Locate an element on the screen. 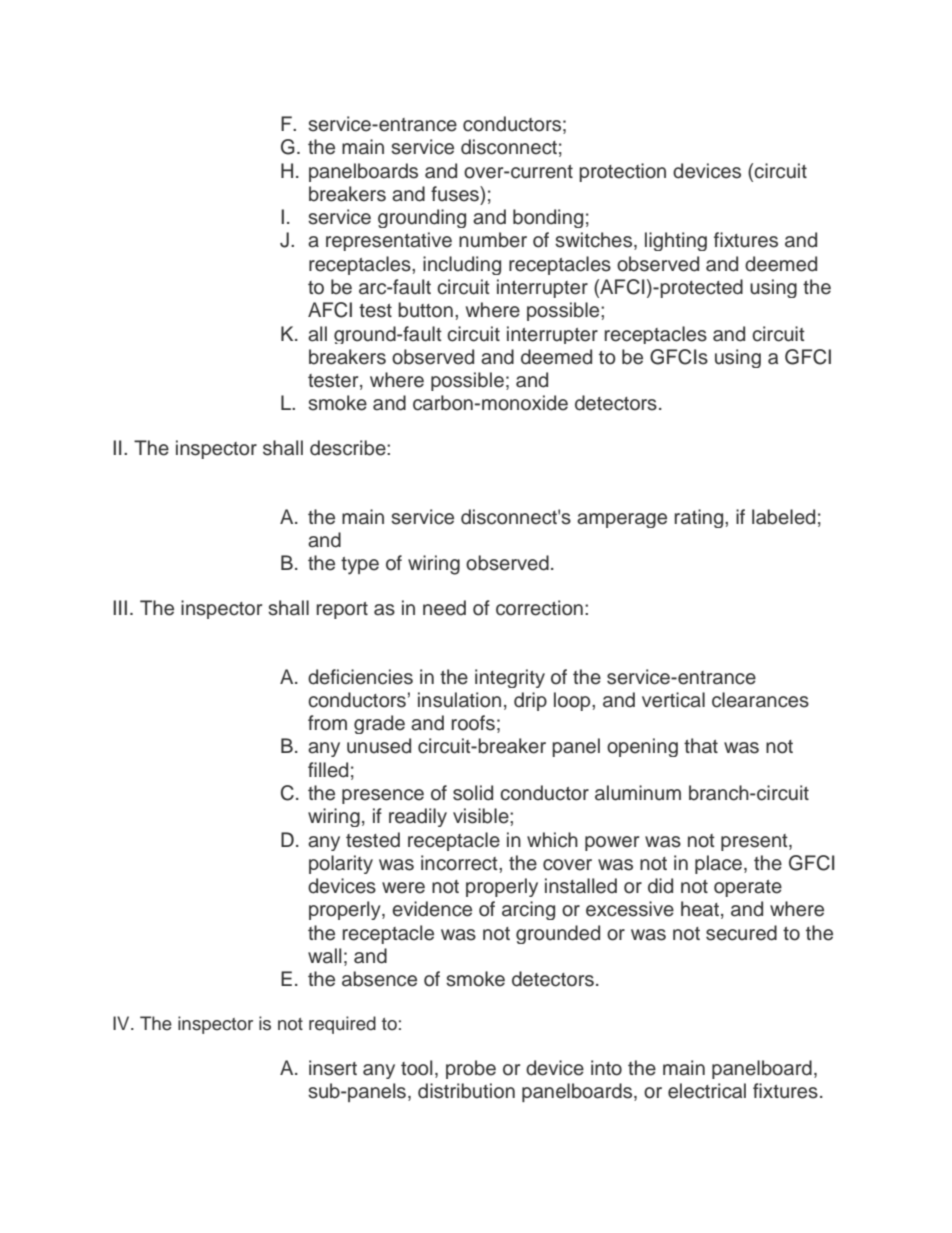  including is located at coordinates (462, 265).
